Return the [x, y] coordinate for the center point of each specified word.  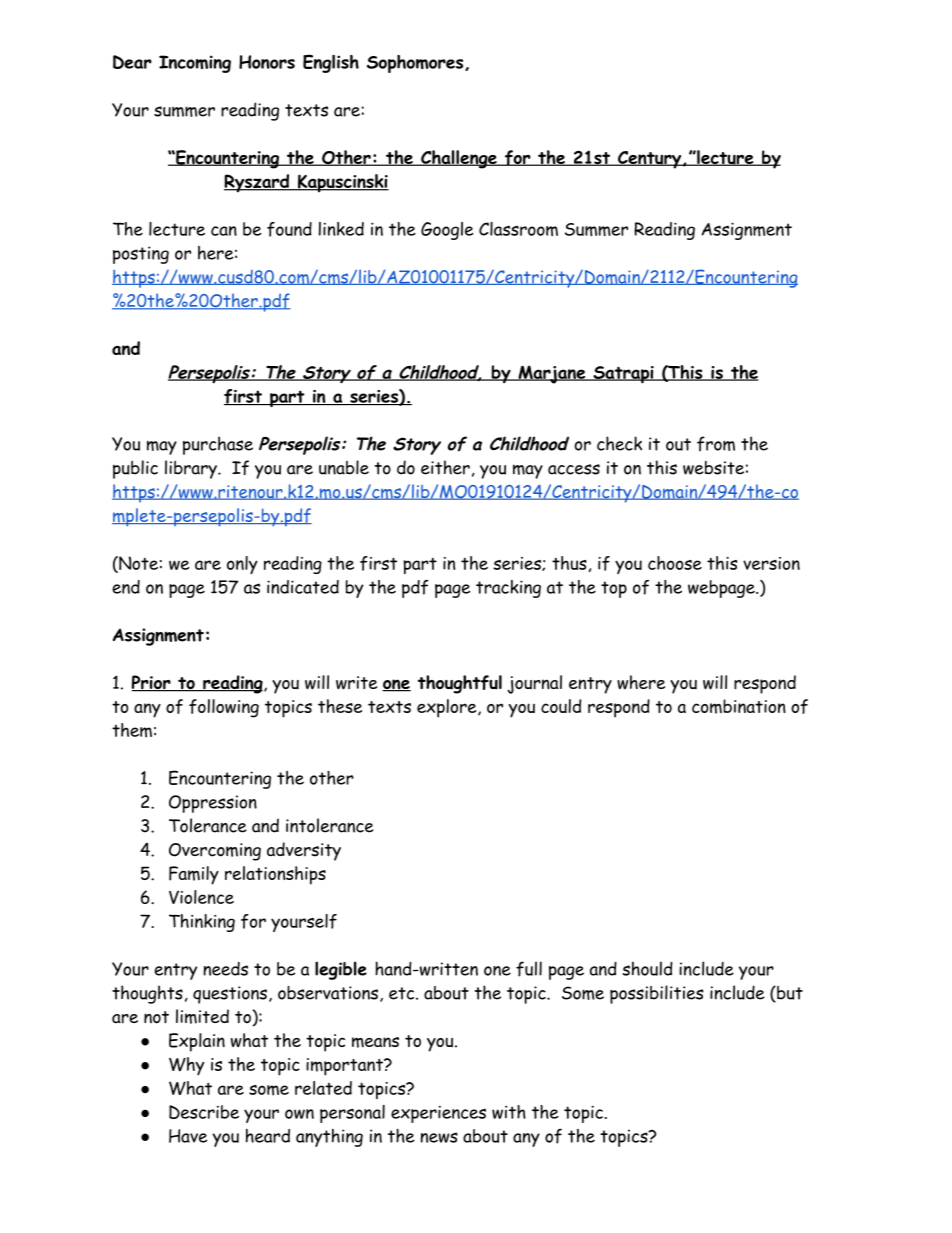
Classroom [518, 229]
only [242, 565]
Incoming [195, 64]
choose [675, 563]
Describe [204, 1112]
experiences [438, 1114]
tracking [508, 589]
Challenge [459, 159]
